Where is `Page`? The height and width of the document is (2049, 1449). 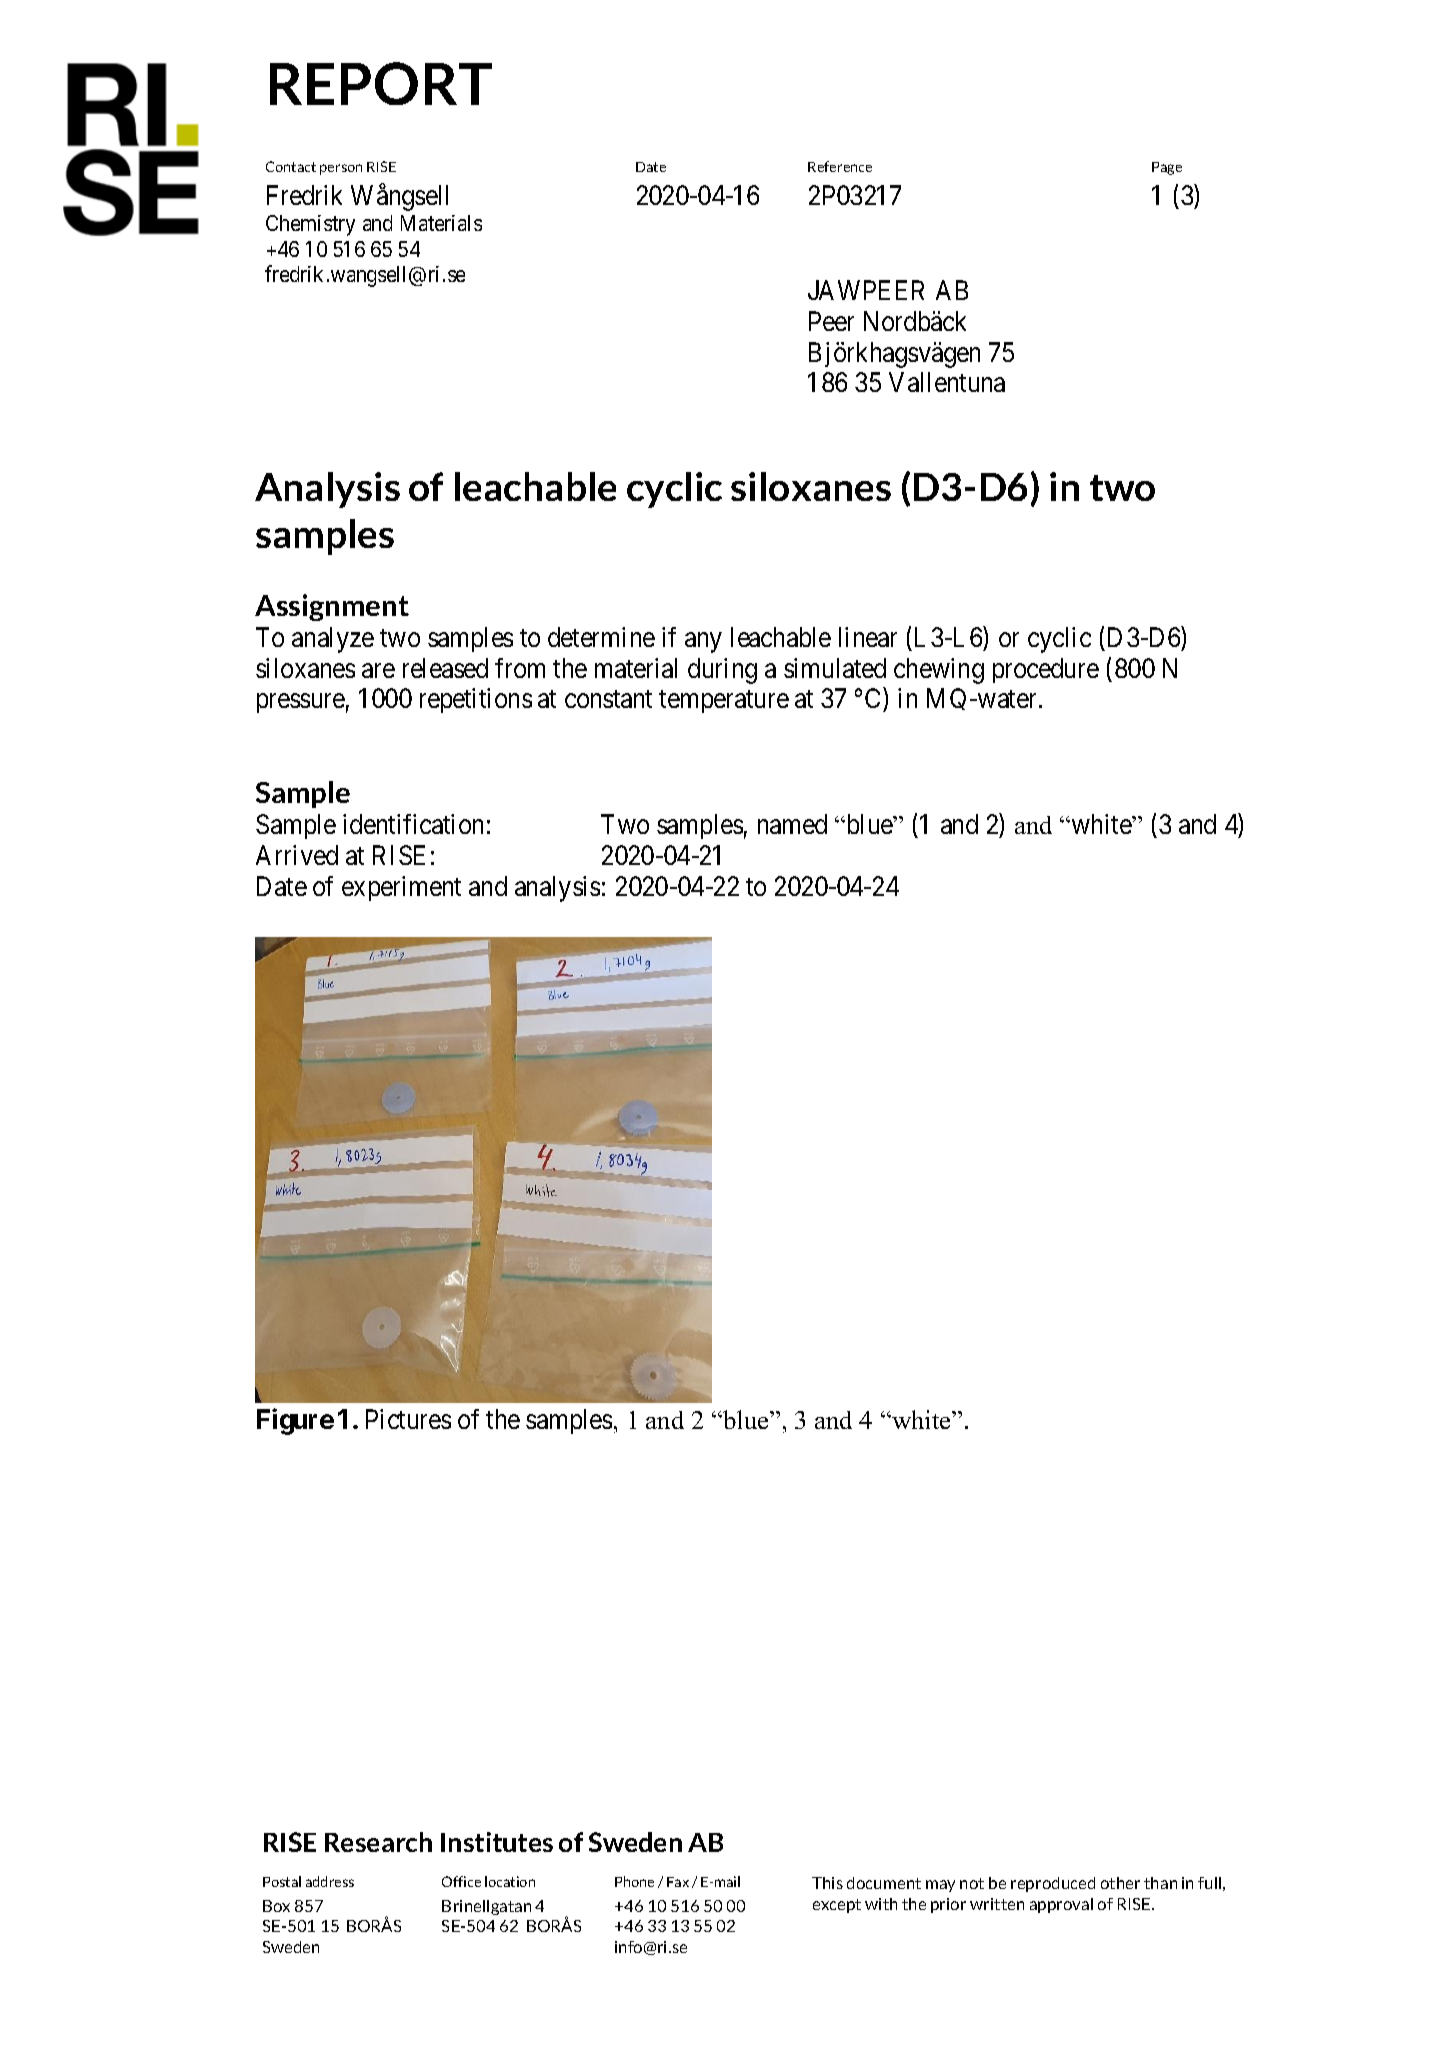 Page is located at coordinates (1167, 168).
